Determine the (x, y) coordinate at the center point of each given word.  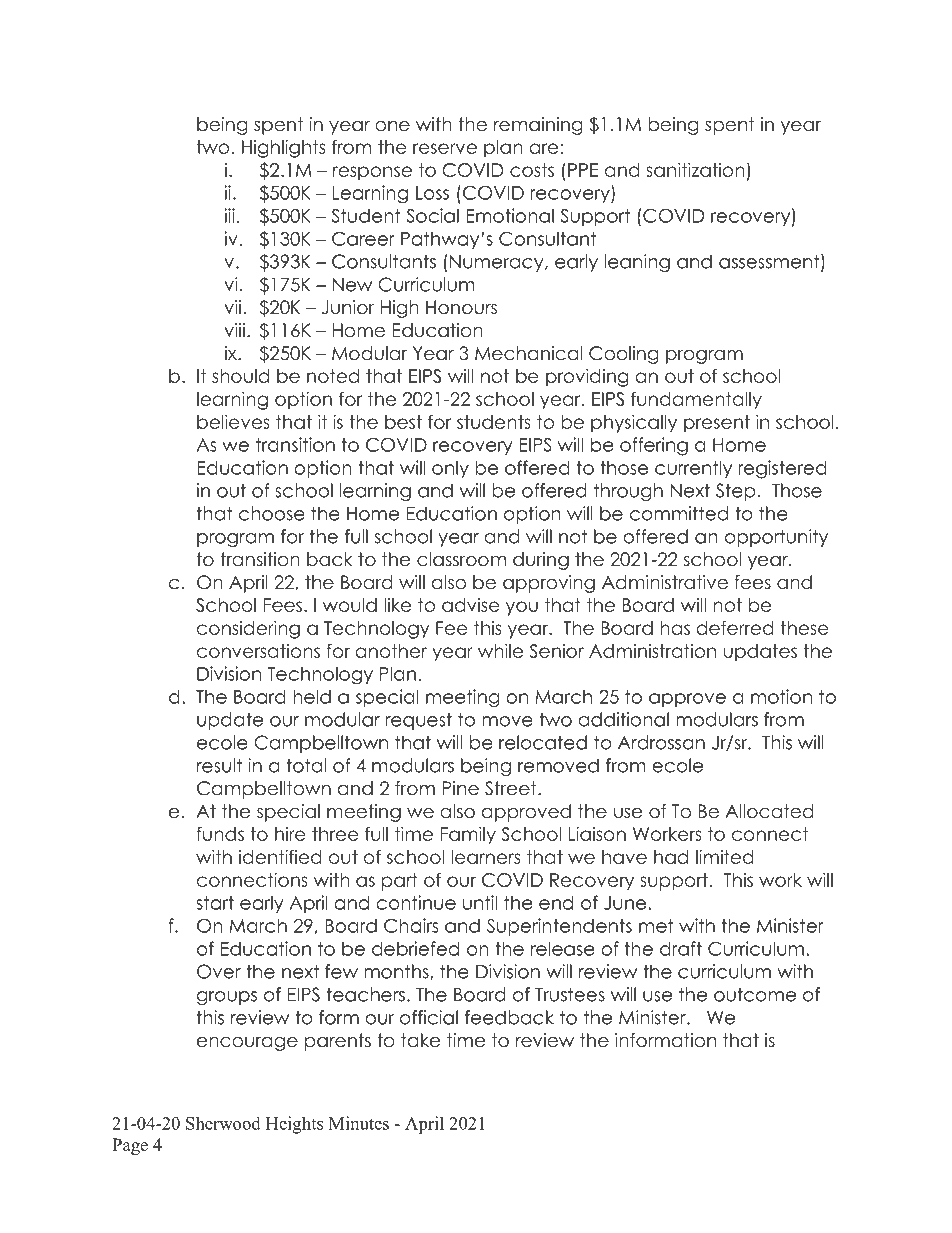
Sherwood (223, 1123)
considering (248, 629)
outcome (755, 994)
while (500, 650)
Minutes (359, 1123)
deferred (735, 627)
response (372, 173)
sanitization (695, 169)
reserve (445, 148)
